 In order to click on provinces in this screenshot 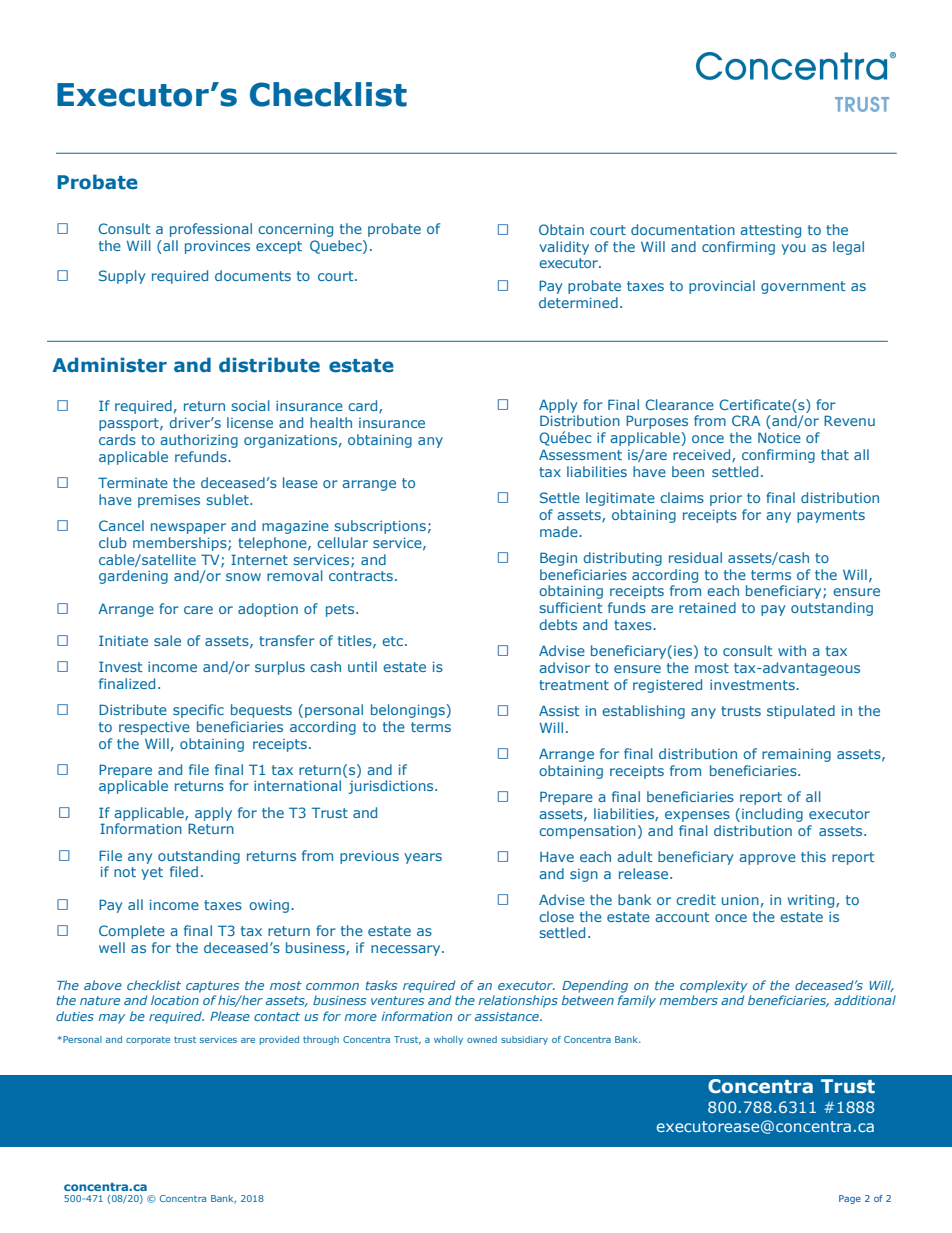, I will do `click(217, 247)`.
